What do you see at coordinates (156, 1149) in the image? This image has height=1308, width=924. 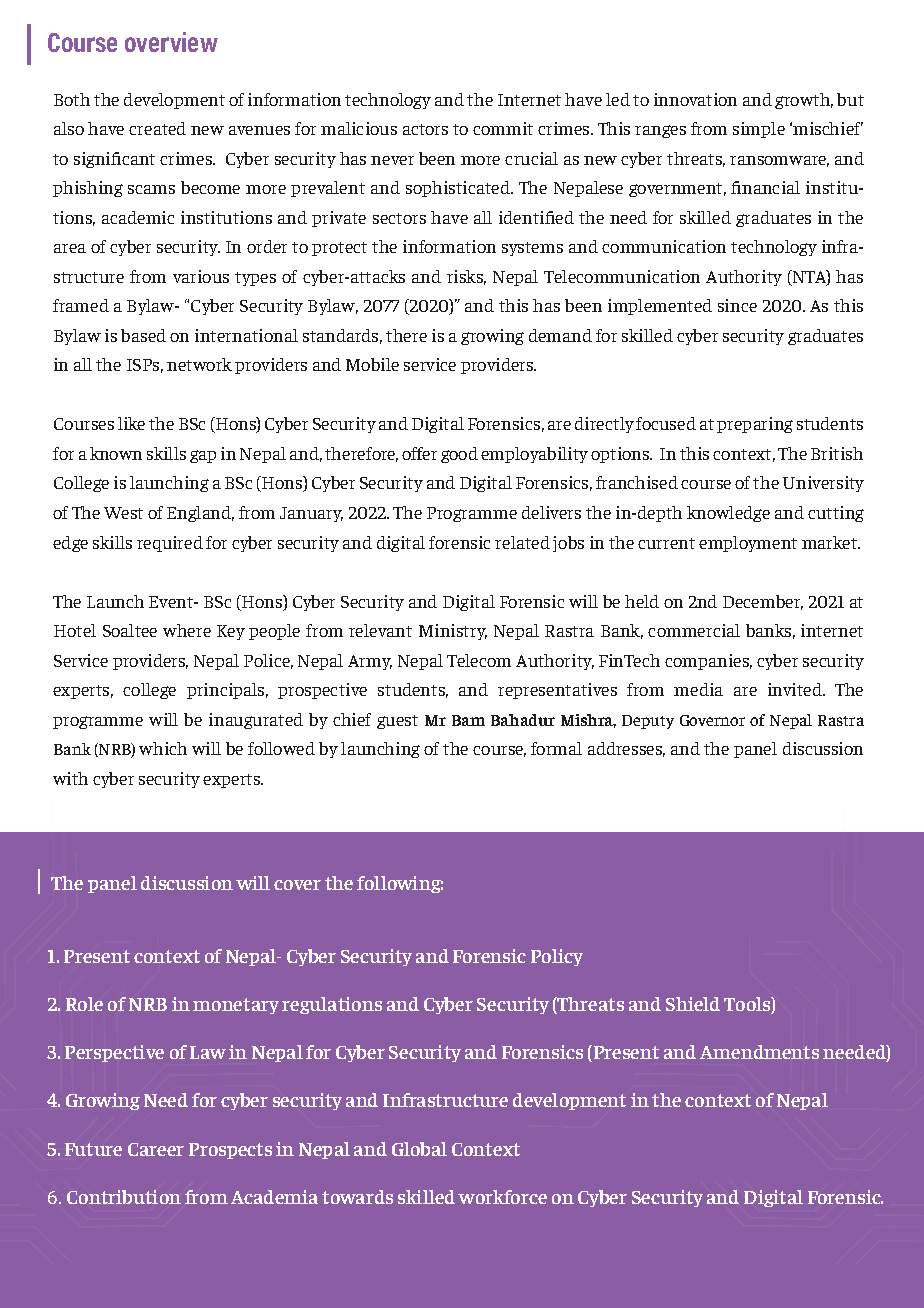 I see `Career` at bounding box center [156, 1149].
